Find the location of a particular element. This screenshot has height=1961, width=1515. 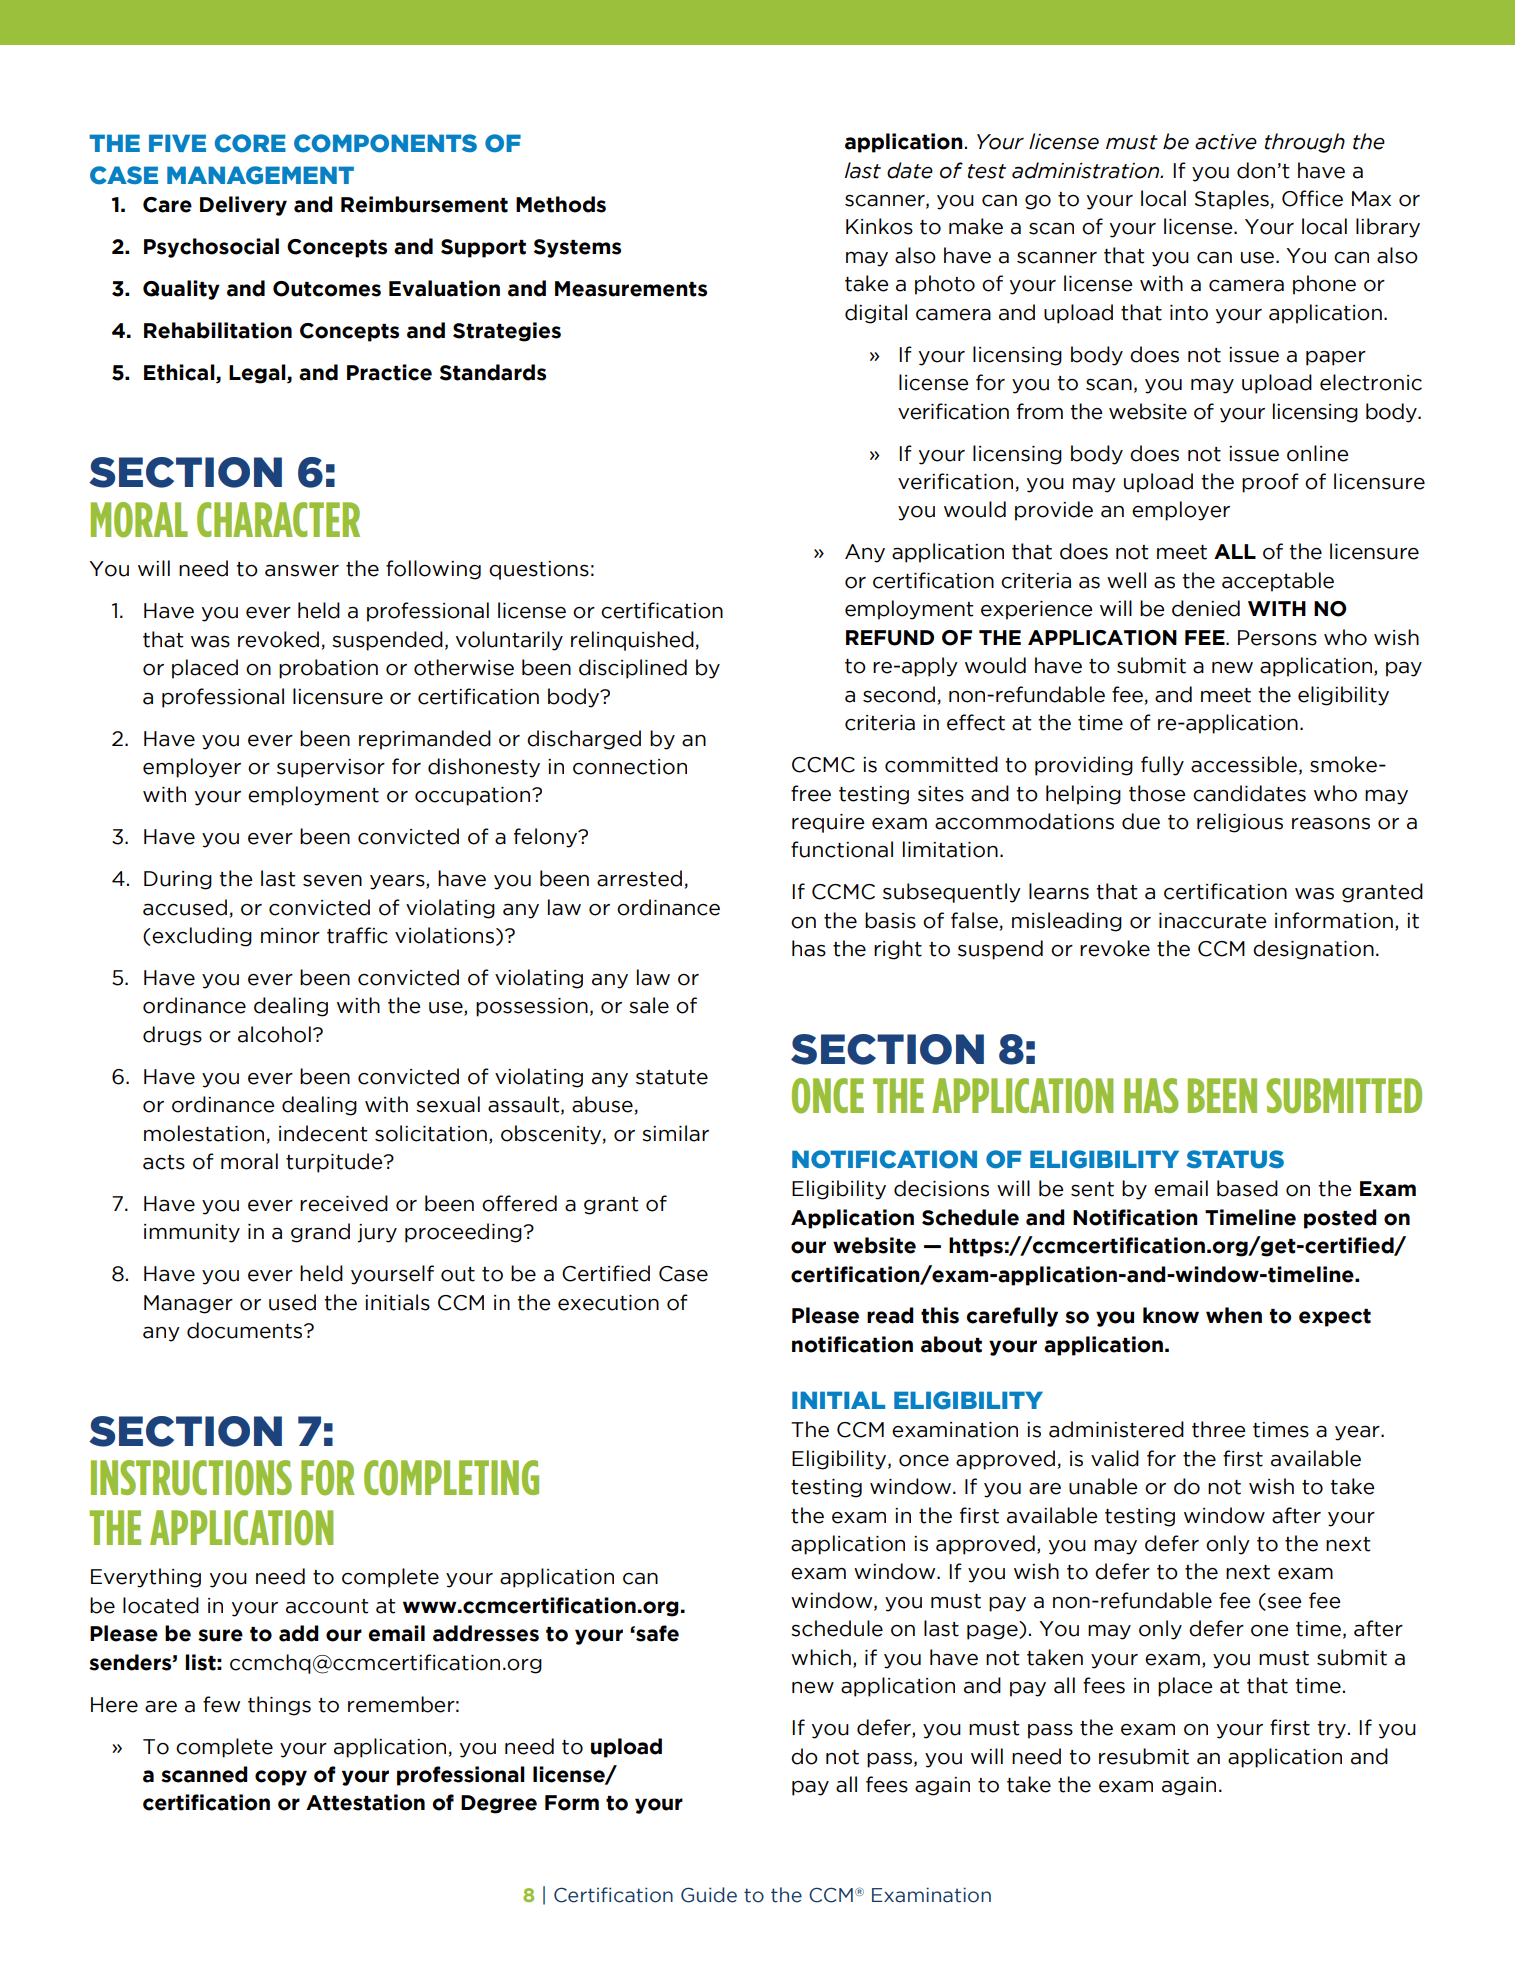

Staples is located at coordinates (1232, 200).
